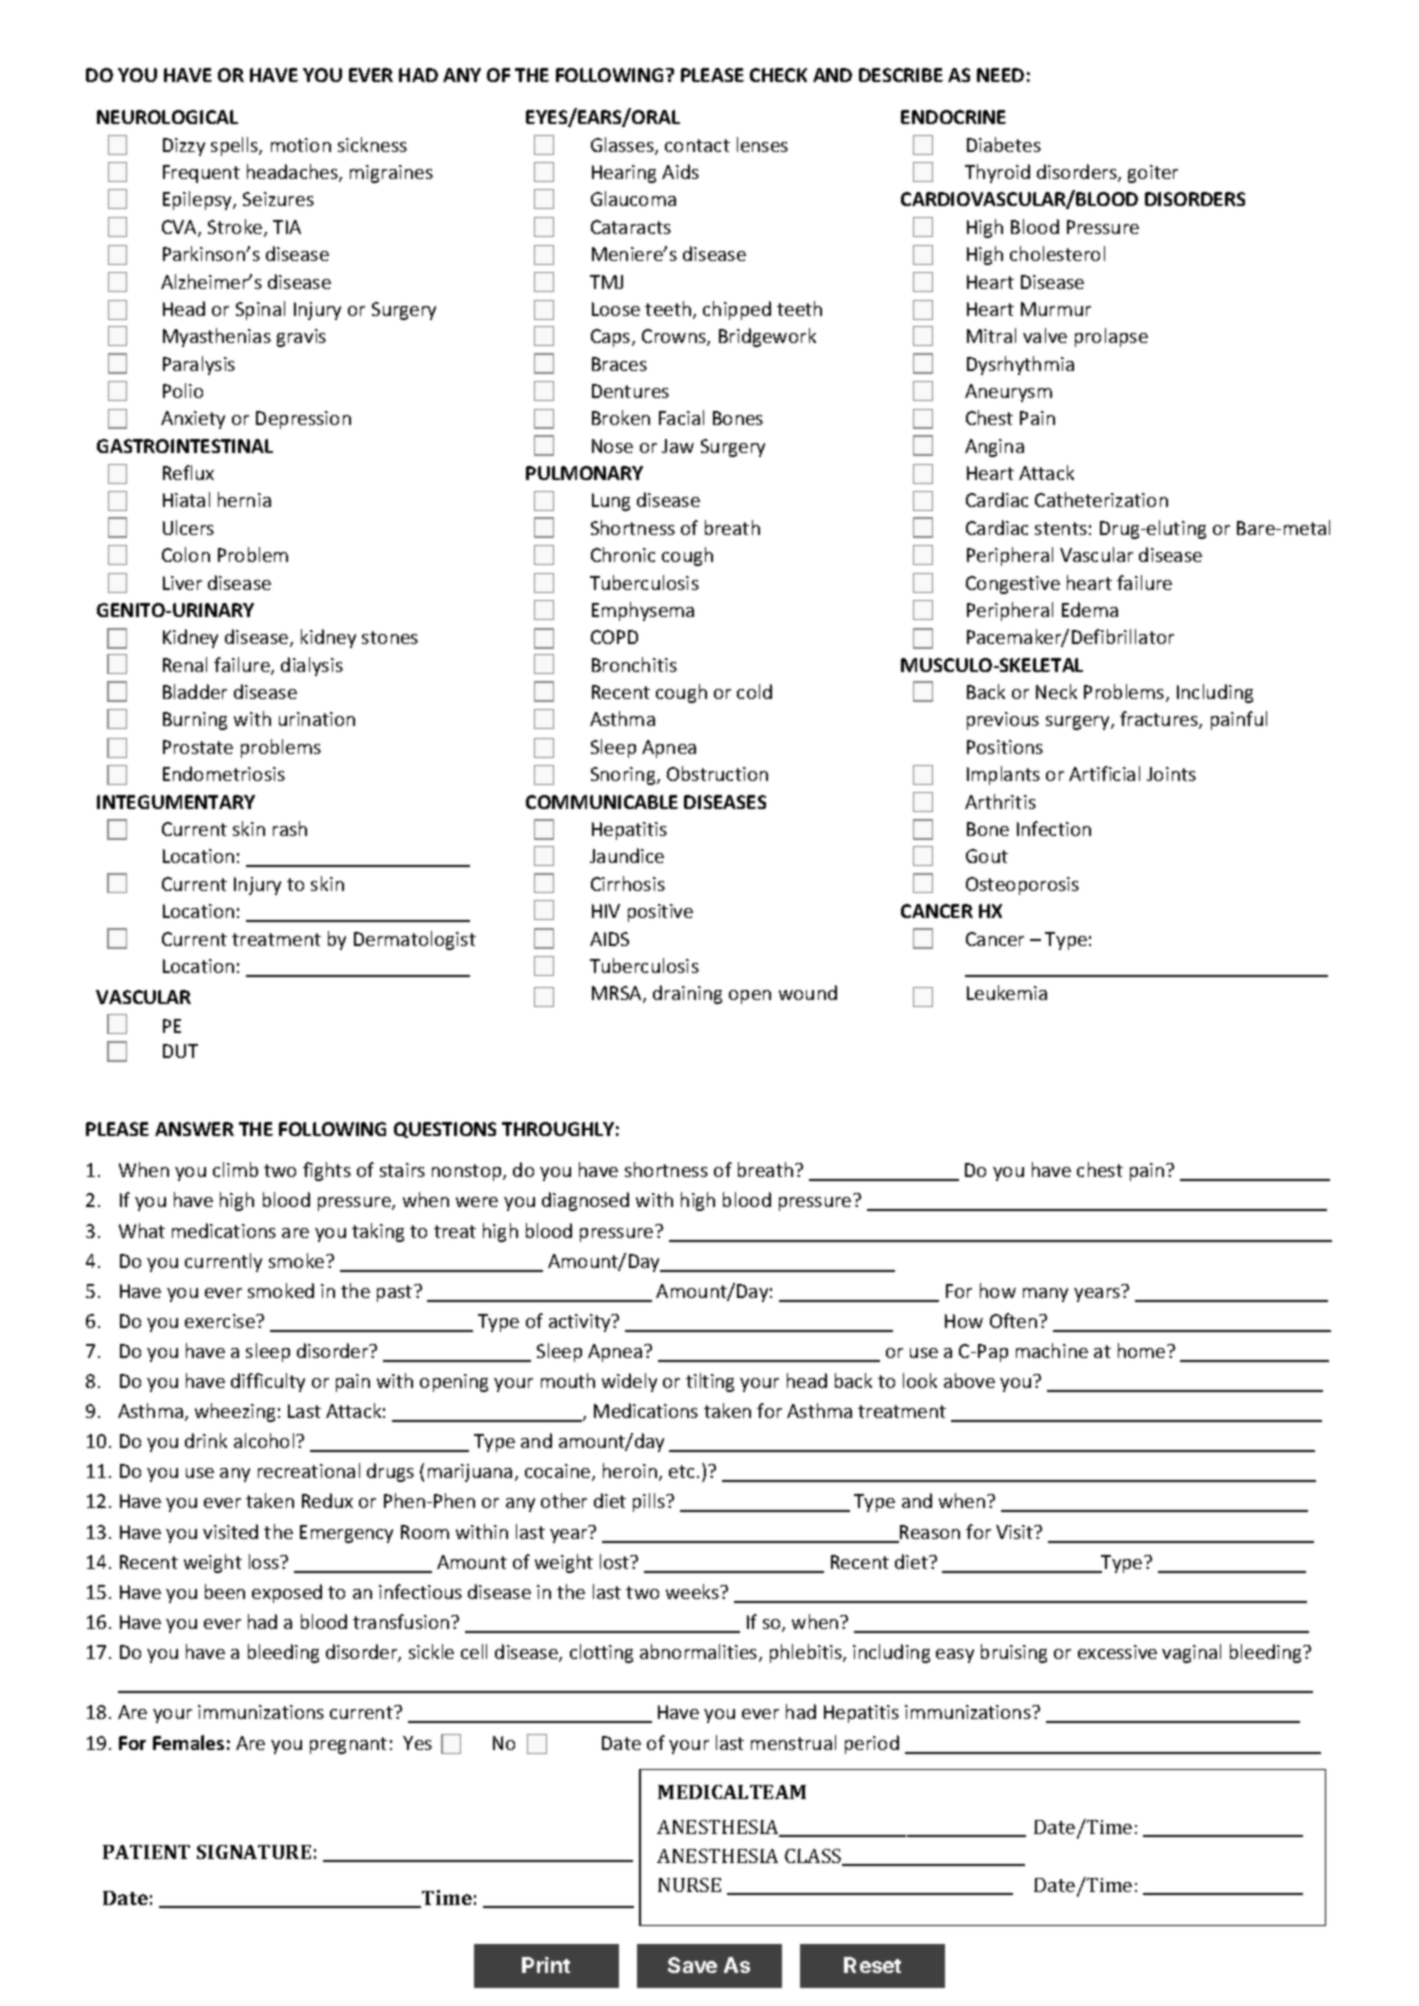 This screenshot has width=1419, height=2006. Describe the element at coordinates (634, 664) in the screenshot. I see `Bronchitis` at that location.
